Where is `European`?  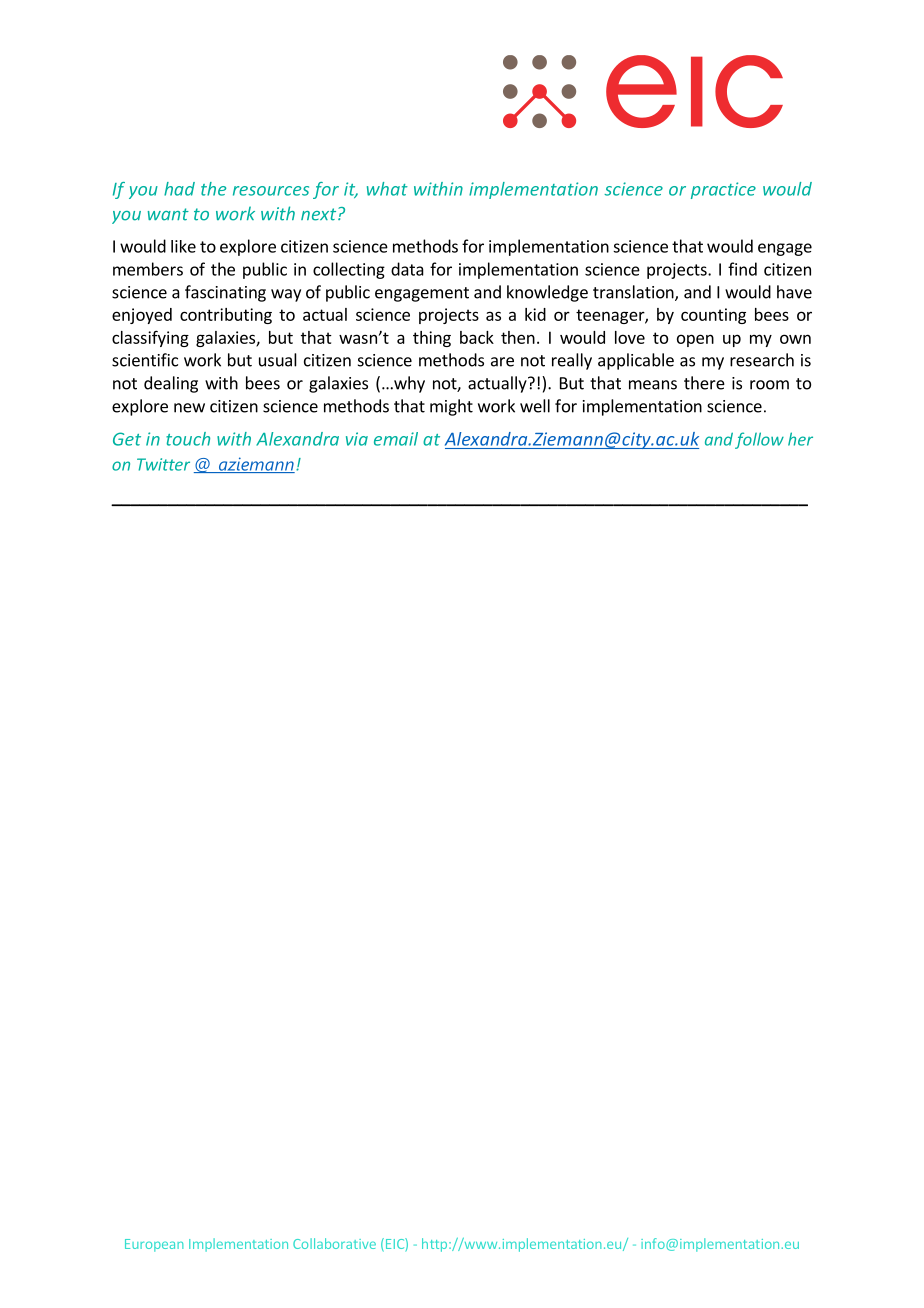 European is located at coordinates (154, 1245).
